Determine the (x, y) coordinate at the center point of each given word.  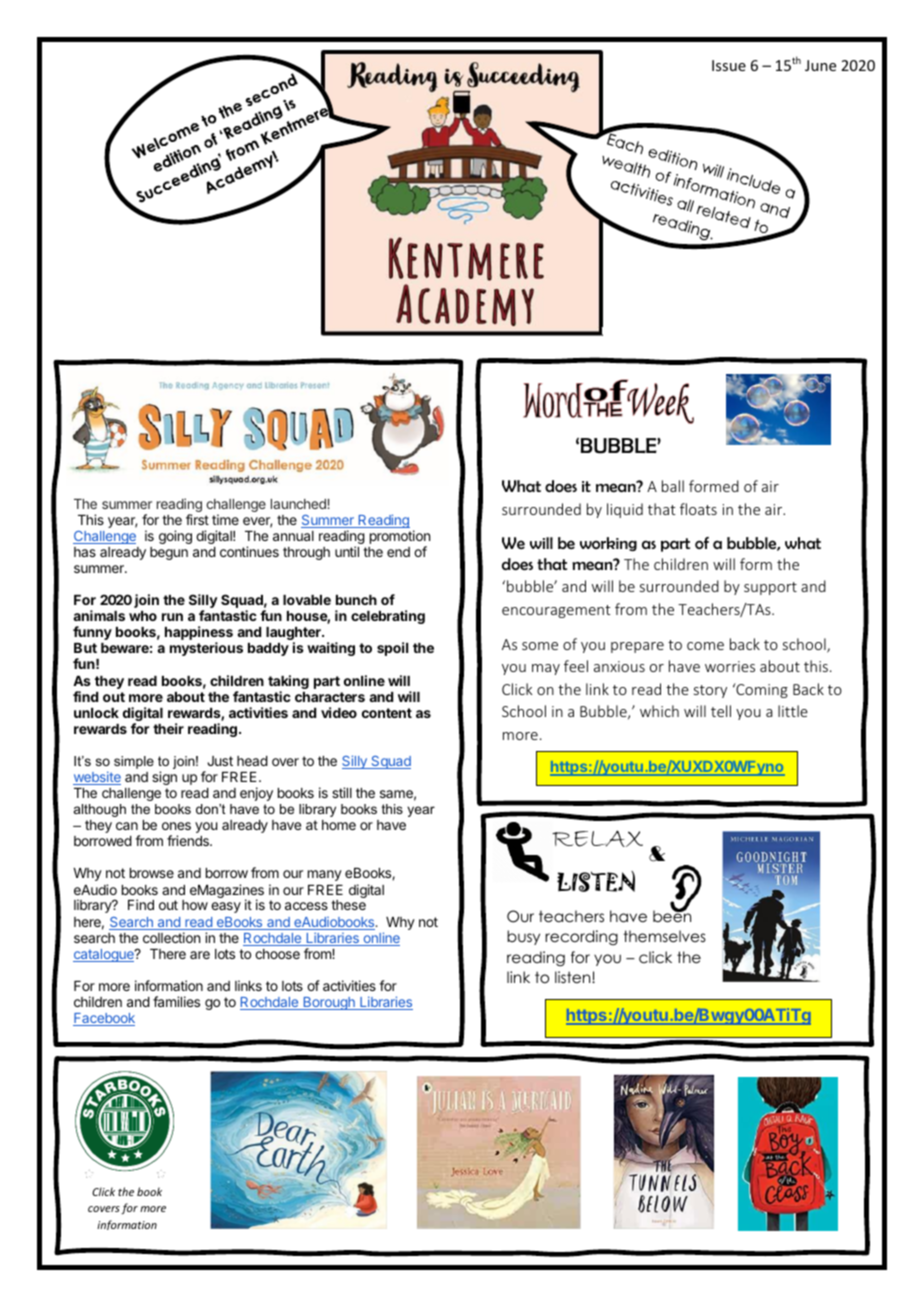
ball (673, 486)
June (820, 65)
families (176, 1001)
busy (523, 937)
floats (698, 509)
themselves (664, 936)
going (175, 537)
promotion (400, 538)
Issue (729, 65)
